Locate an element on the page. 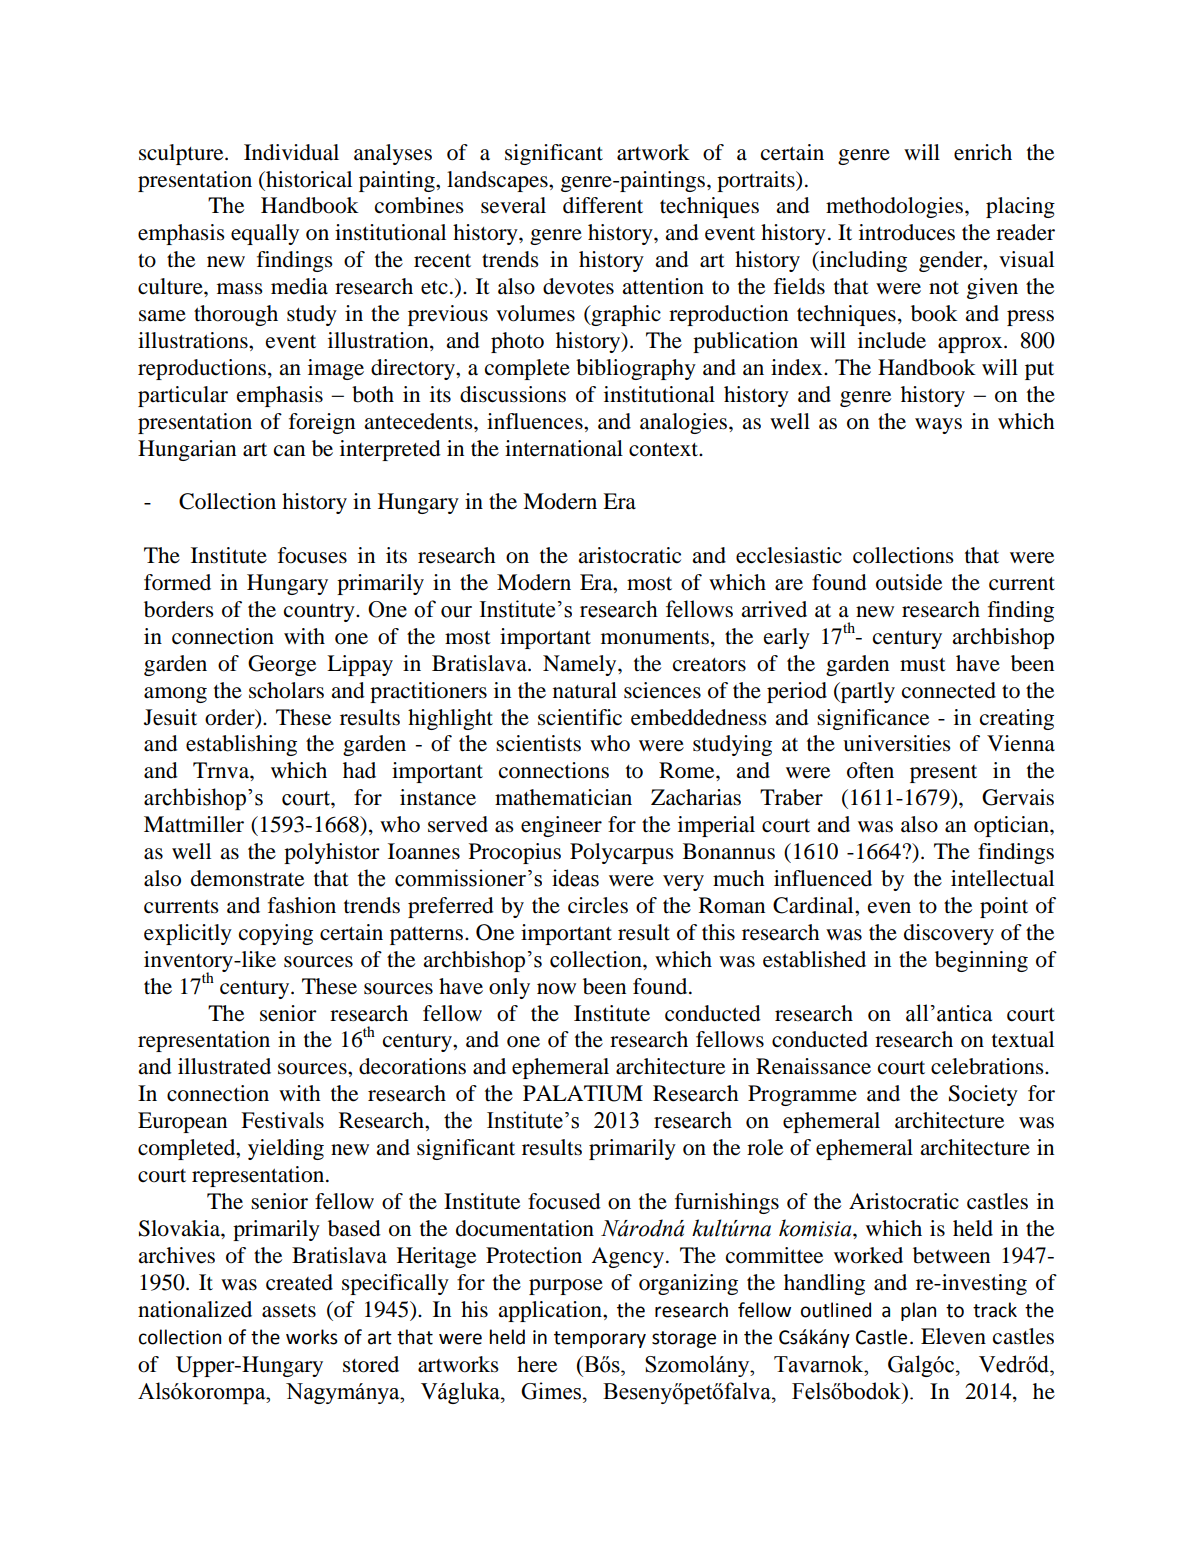 The height and width of the page is (1544, 1193). historical is located at coordinates (308, 179).
